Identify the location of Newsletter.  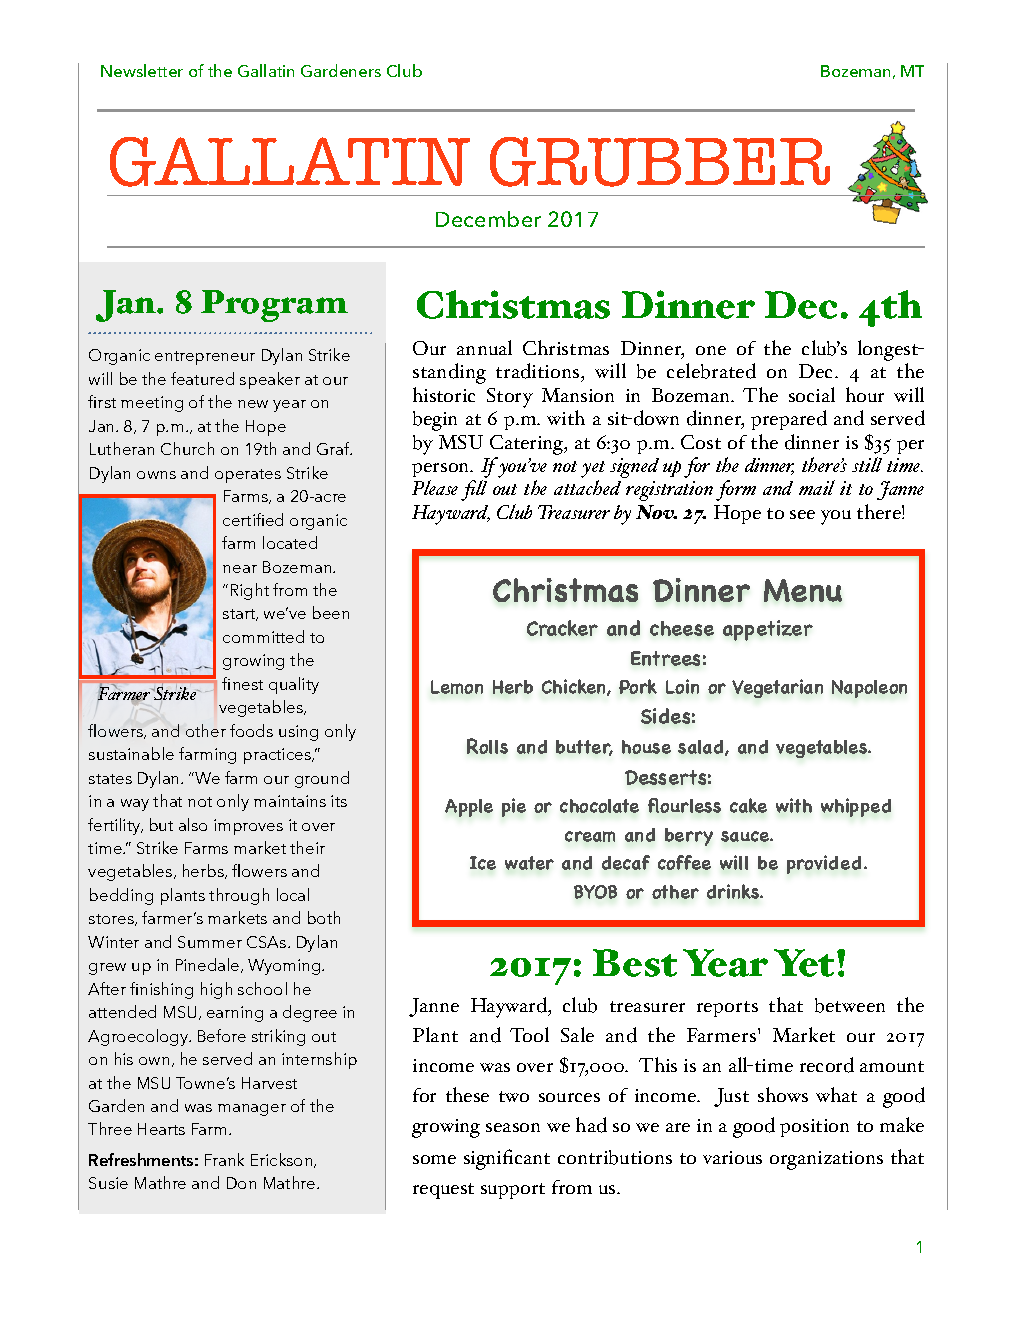
(142, 70).
